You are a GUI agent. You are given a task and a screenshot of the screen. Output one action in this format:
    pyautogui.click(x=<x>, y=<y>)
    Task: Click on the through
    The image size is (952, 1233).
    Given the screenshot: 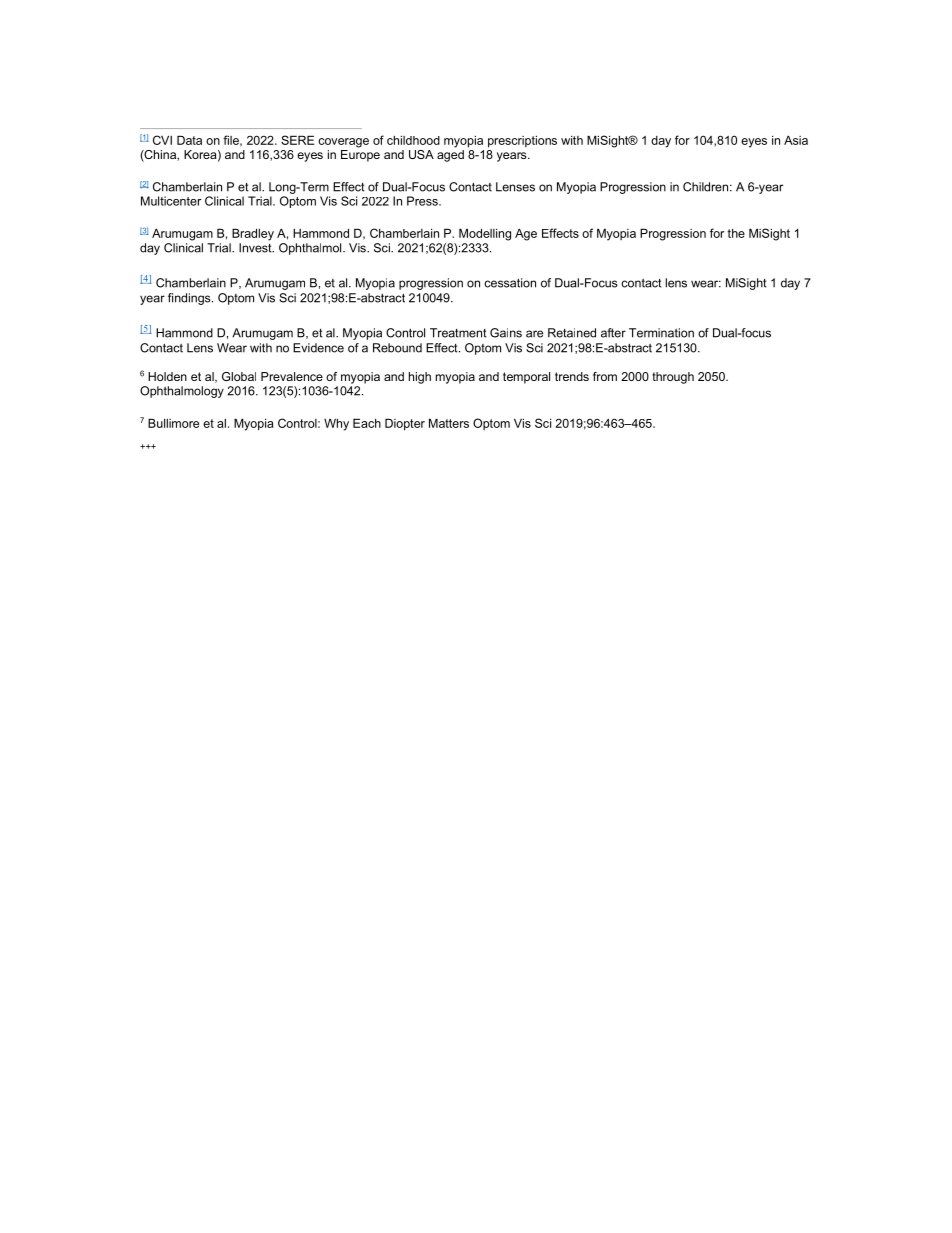 What is the action you would take?
    pyautogui.click(x=673, y=378)
